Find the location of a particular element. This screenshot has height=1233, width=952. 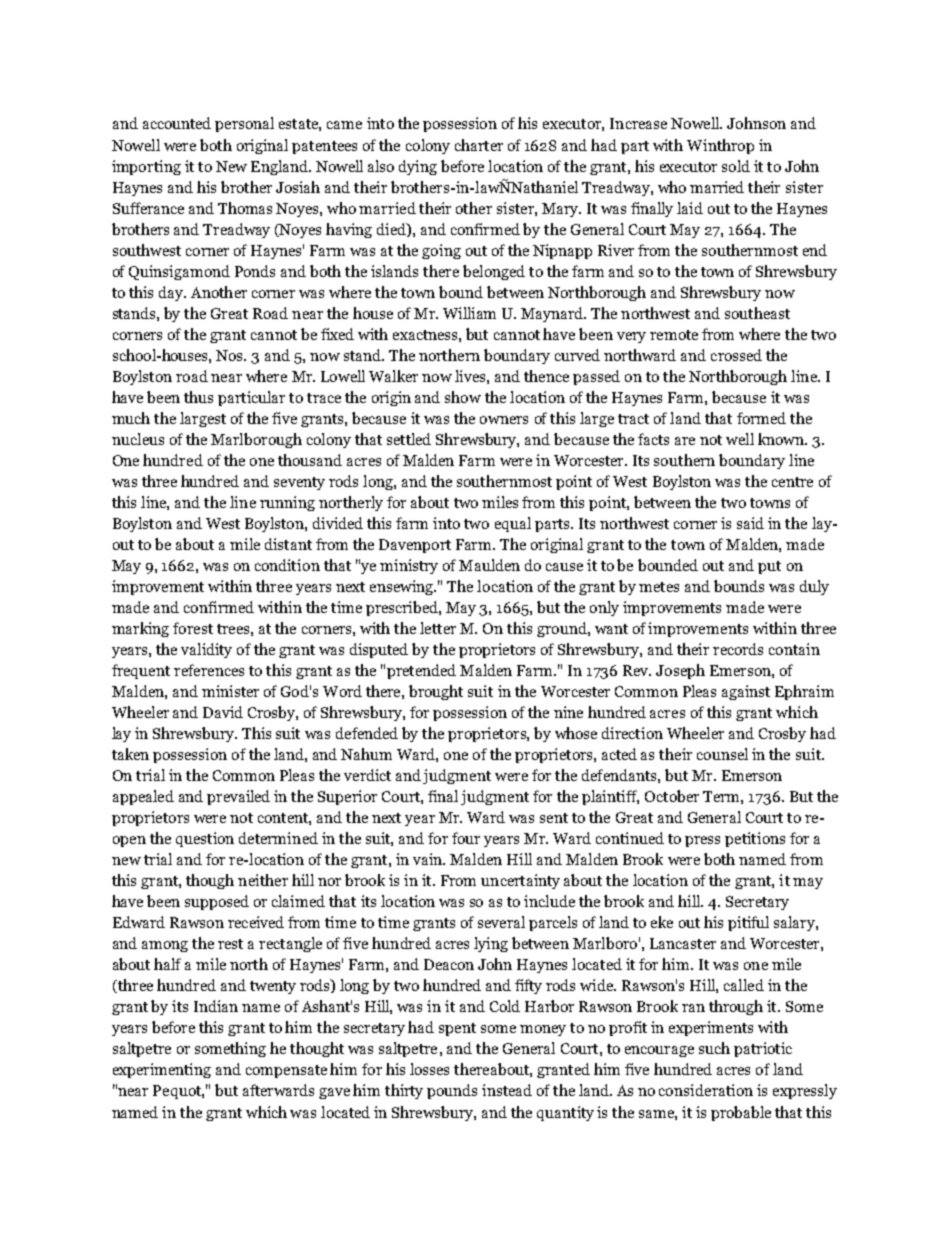

Nos is located at coordinates (231, 355).
